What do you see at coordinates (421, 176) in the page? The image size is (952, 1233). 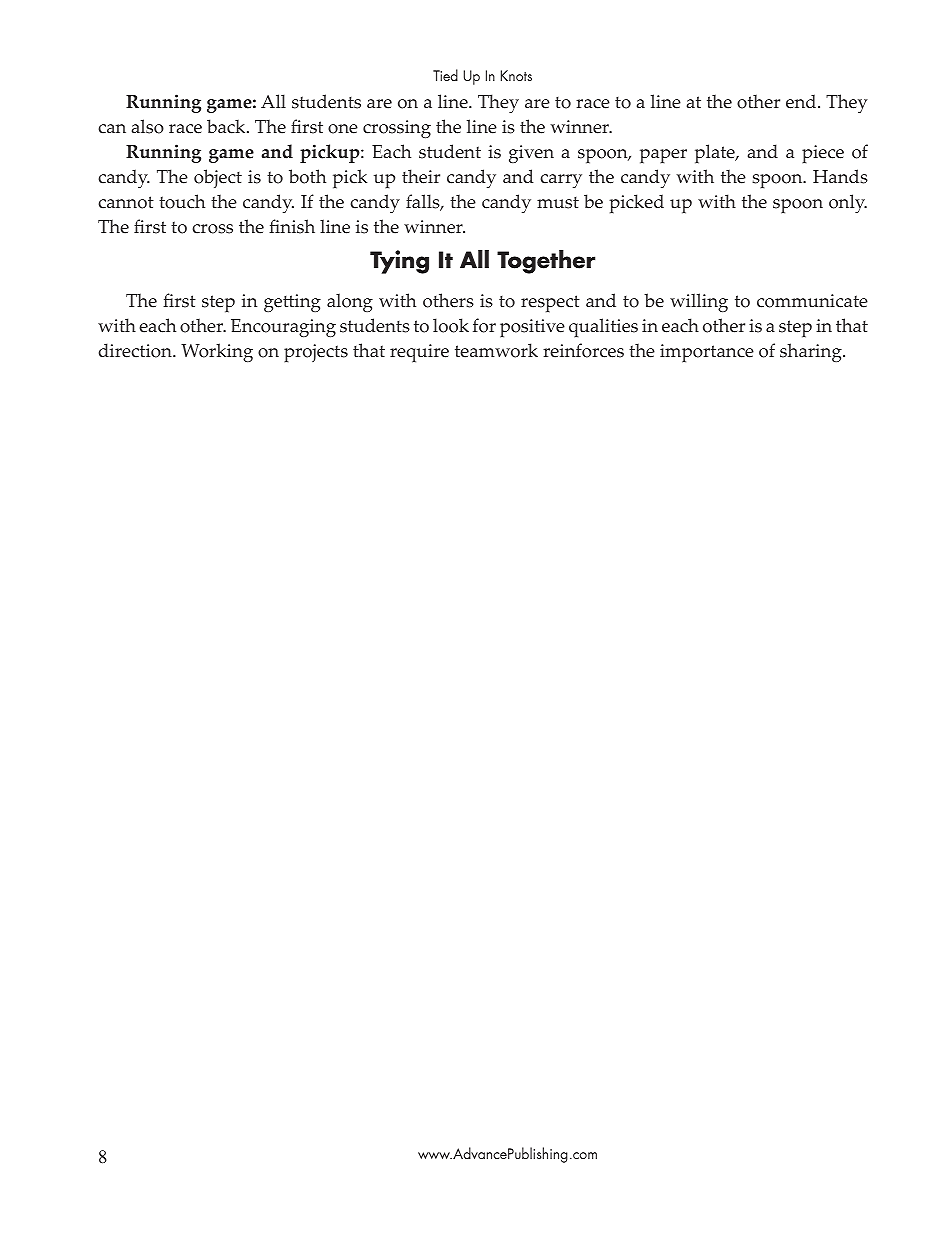 I see `their` at bounding box center [421, 176].
